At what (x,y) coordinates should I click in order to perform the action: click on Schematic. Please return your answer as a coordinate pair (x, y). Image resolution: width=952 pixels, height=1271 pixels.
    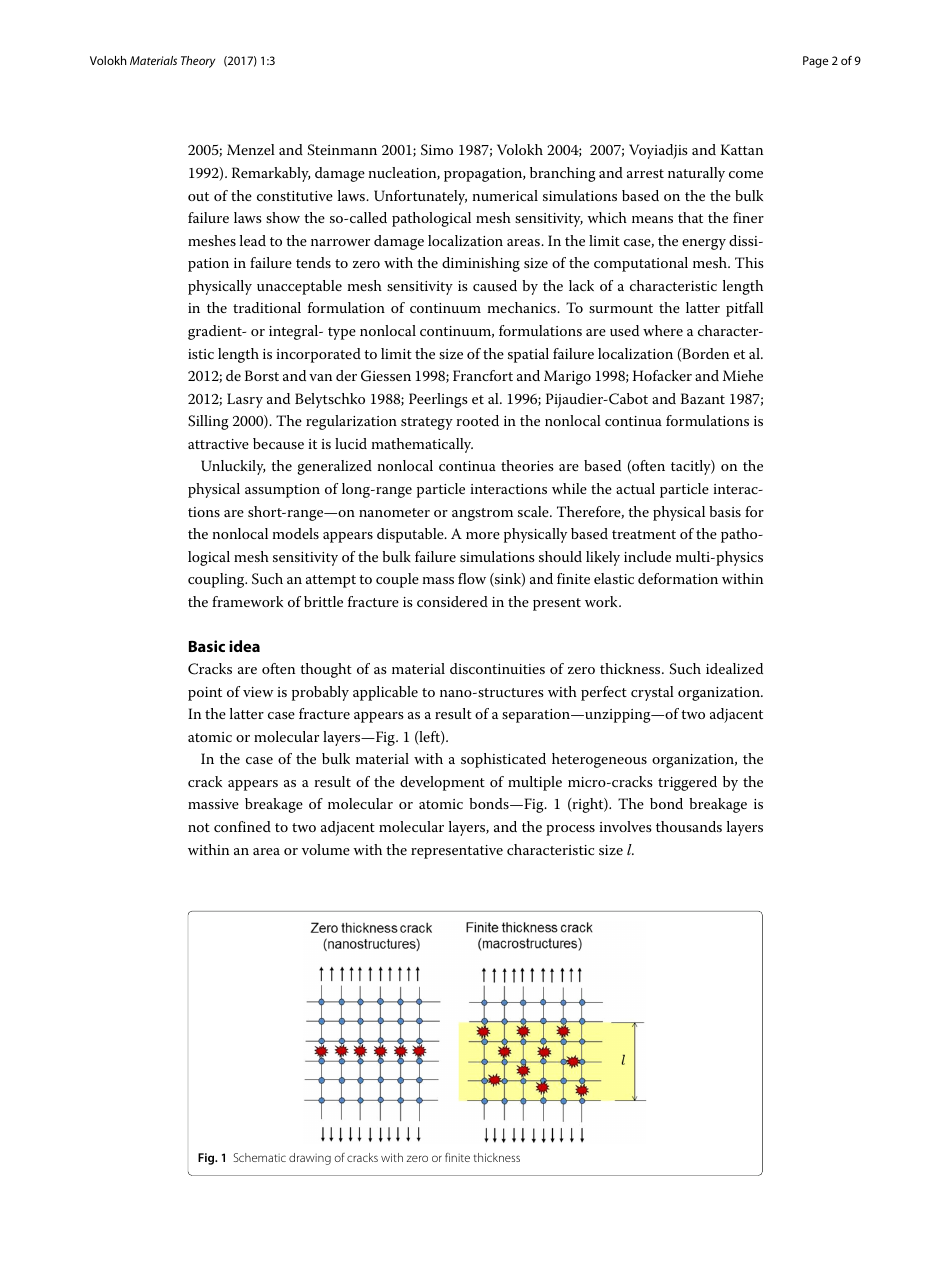
    Looking at the image, I should click on (259, 1157).
